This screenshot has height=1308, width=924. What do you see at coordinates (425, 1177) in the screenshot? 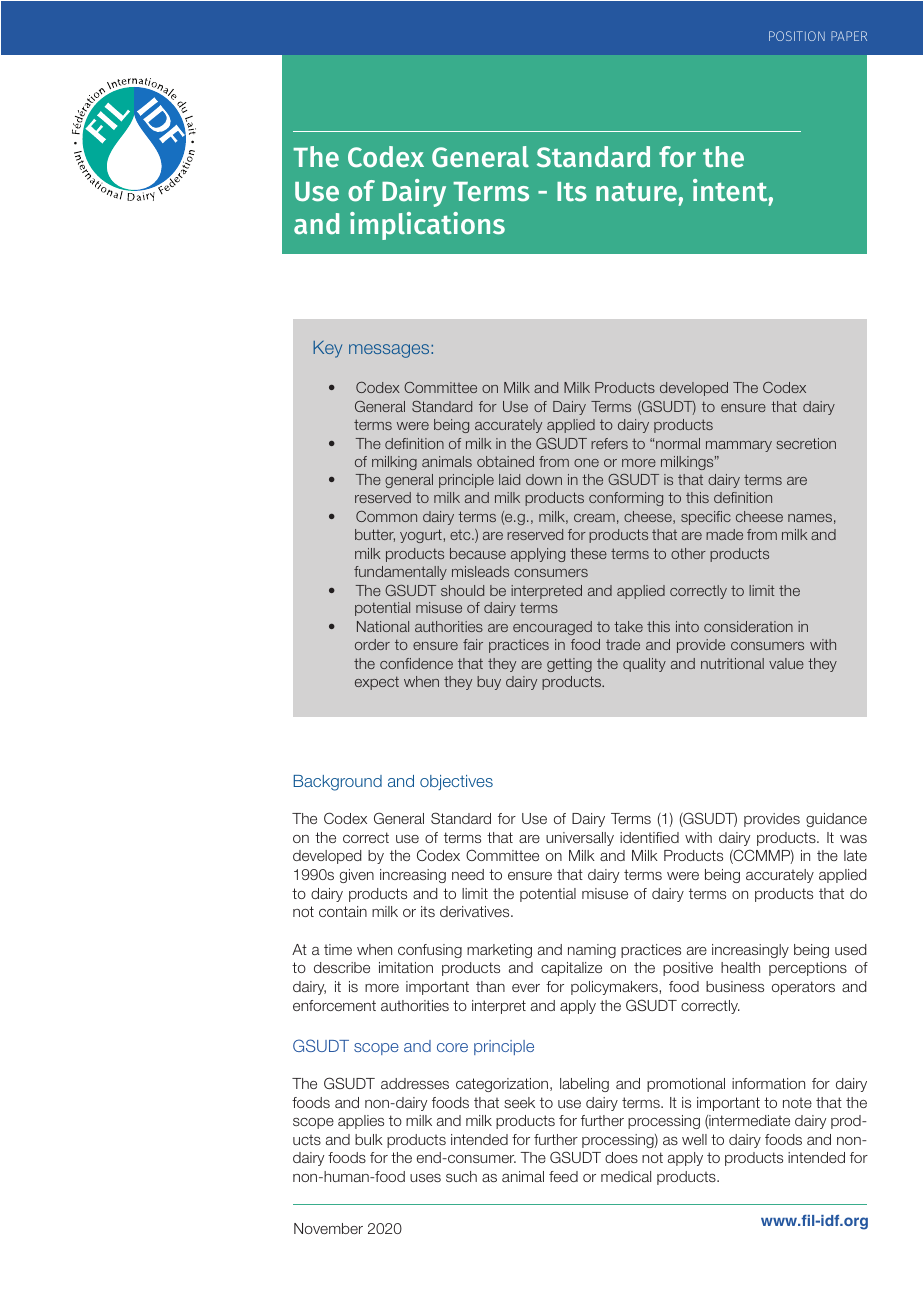
I see `uses` at bounding box center [425, 1177].
